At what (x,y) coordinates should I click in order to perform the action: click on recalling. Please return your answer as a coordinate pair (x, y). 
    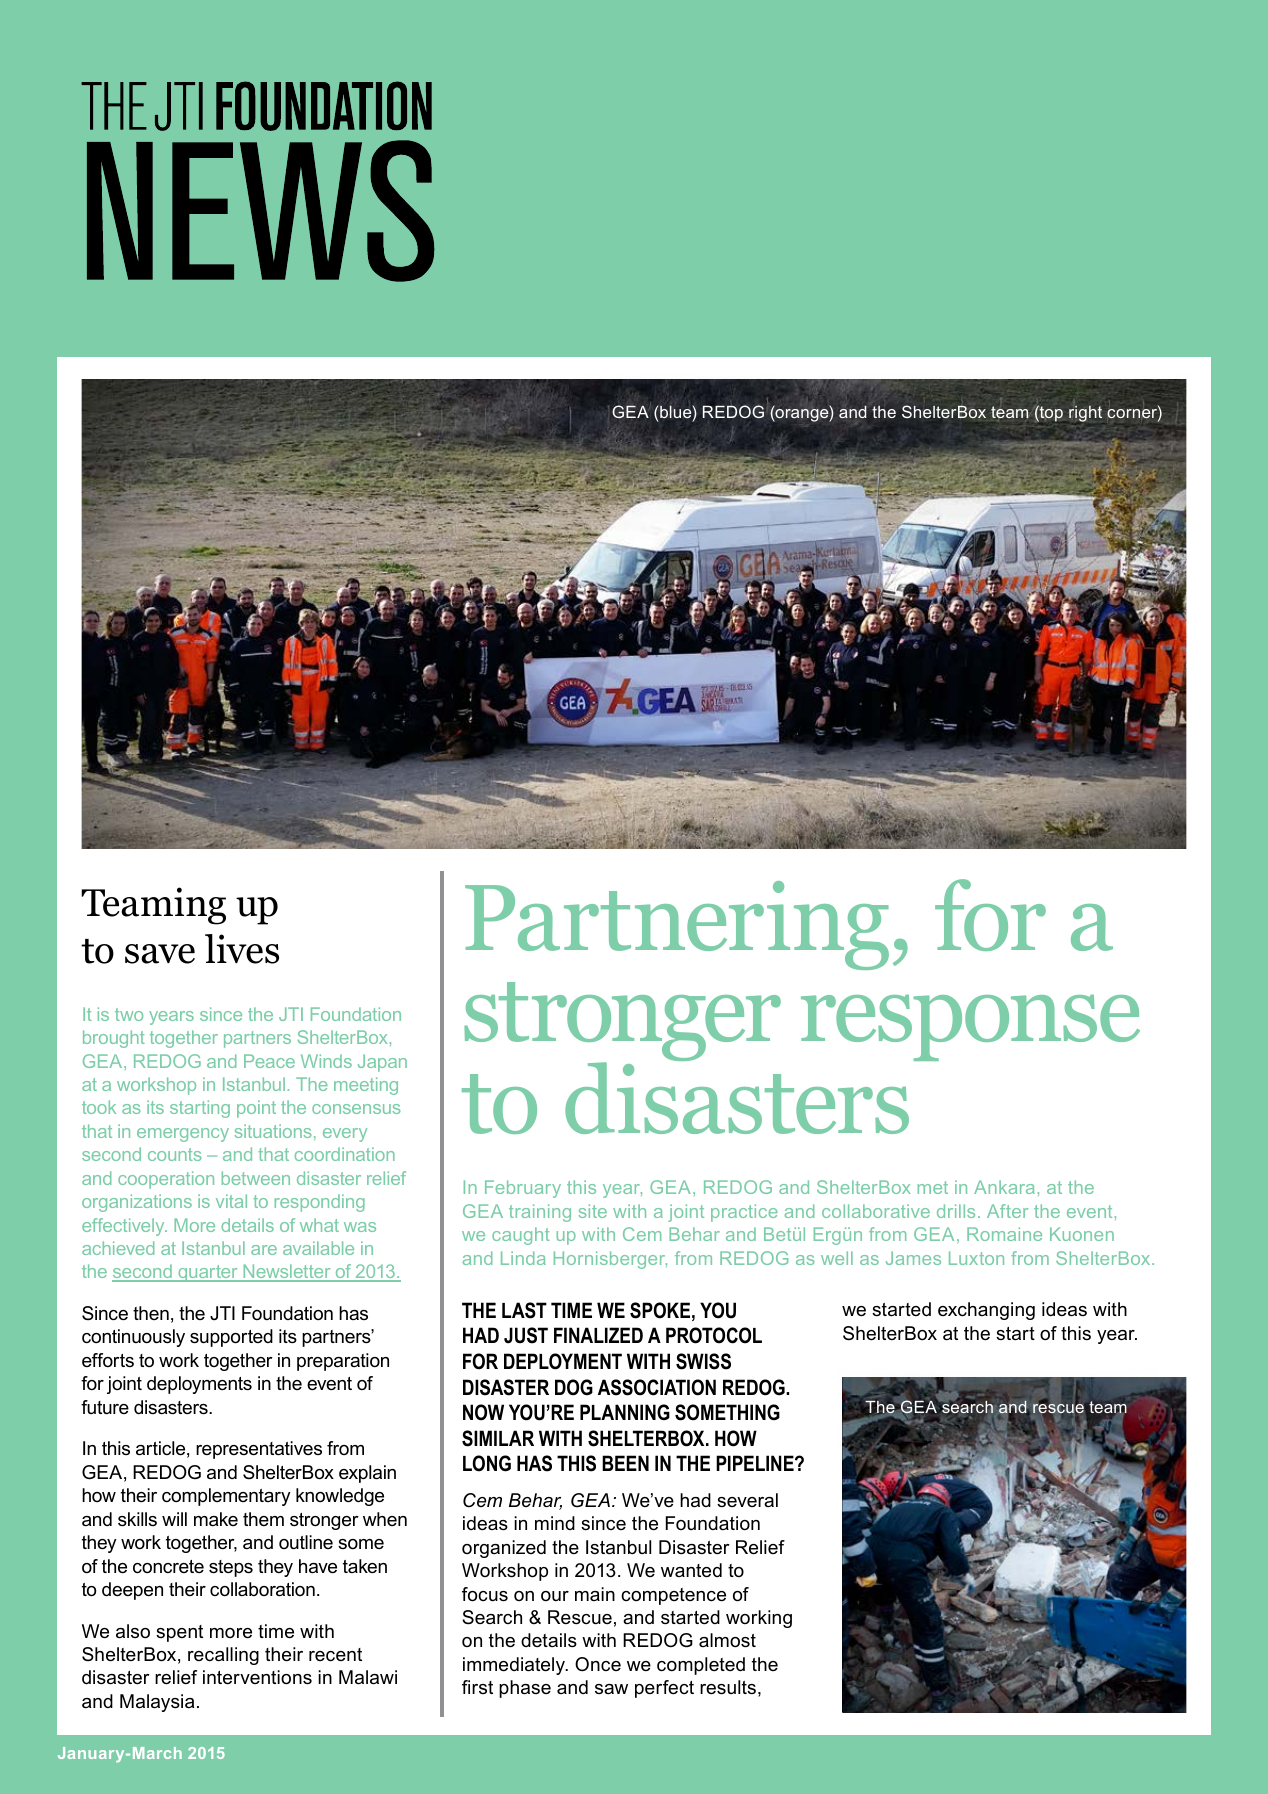
    Looking at the image, I should click on (223, 1656).
